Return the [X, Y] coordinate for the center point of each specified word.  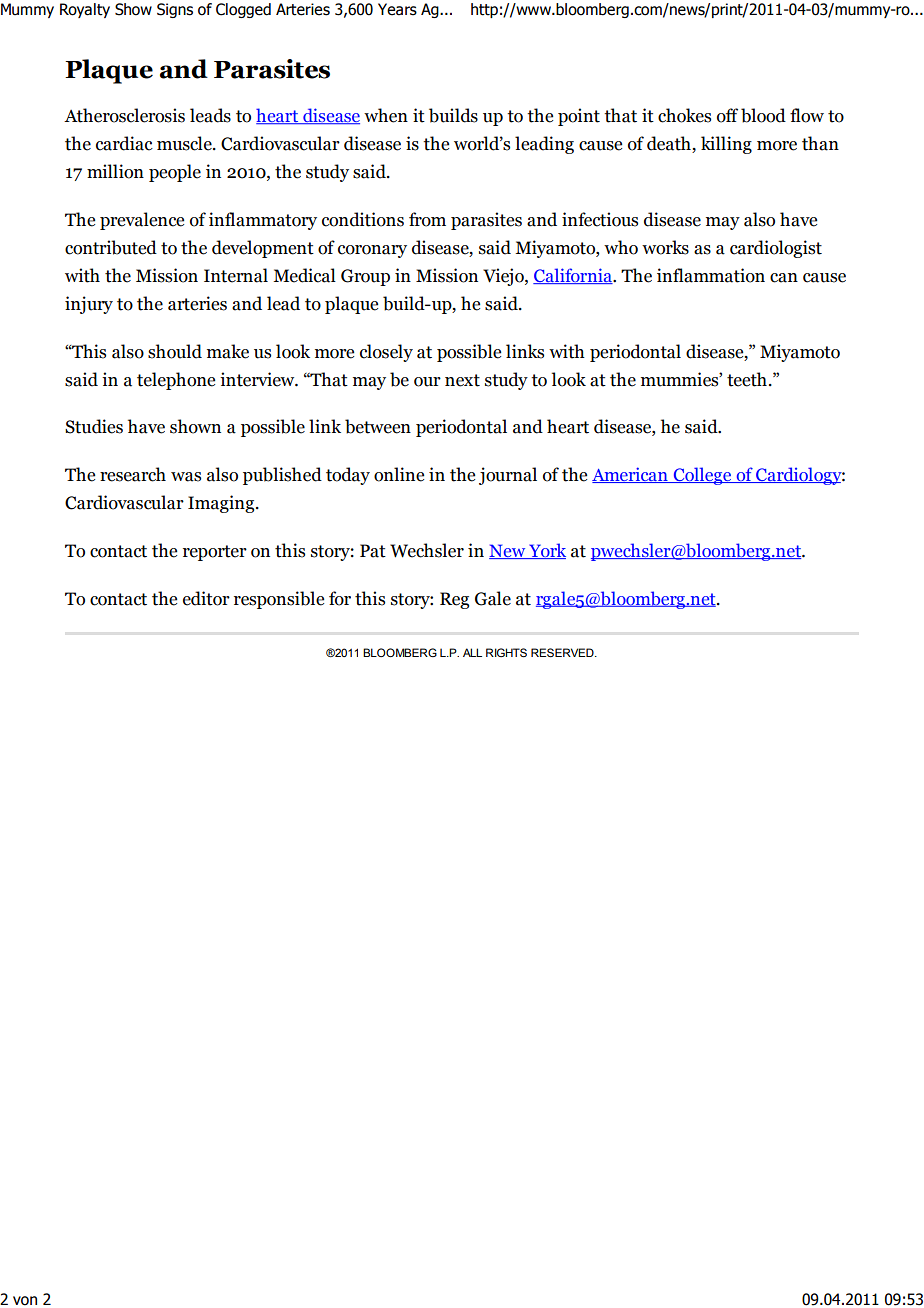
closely [386, 353]
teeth [747, 379]
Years [397, 9]
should [175, 351]
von [25, 1301]
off [727, 115]
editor [206, 598]
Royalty [85, 10]
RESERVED [563, 653]
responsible [279, 600]
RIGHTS [506, 653]
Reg [454, 600]
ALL [472, 652]
